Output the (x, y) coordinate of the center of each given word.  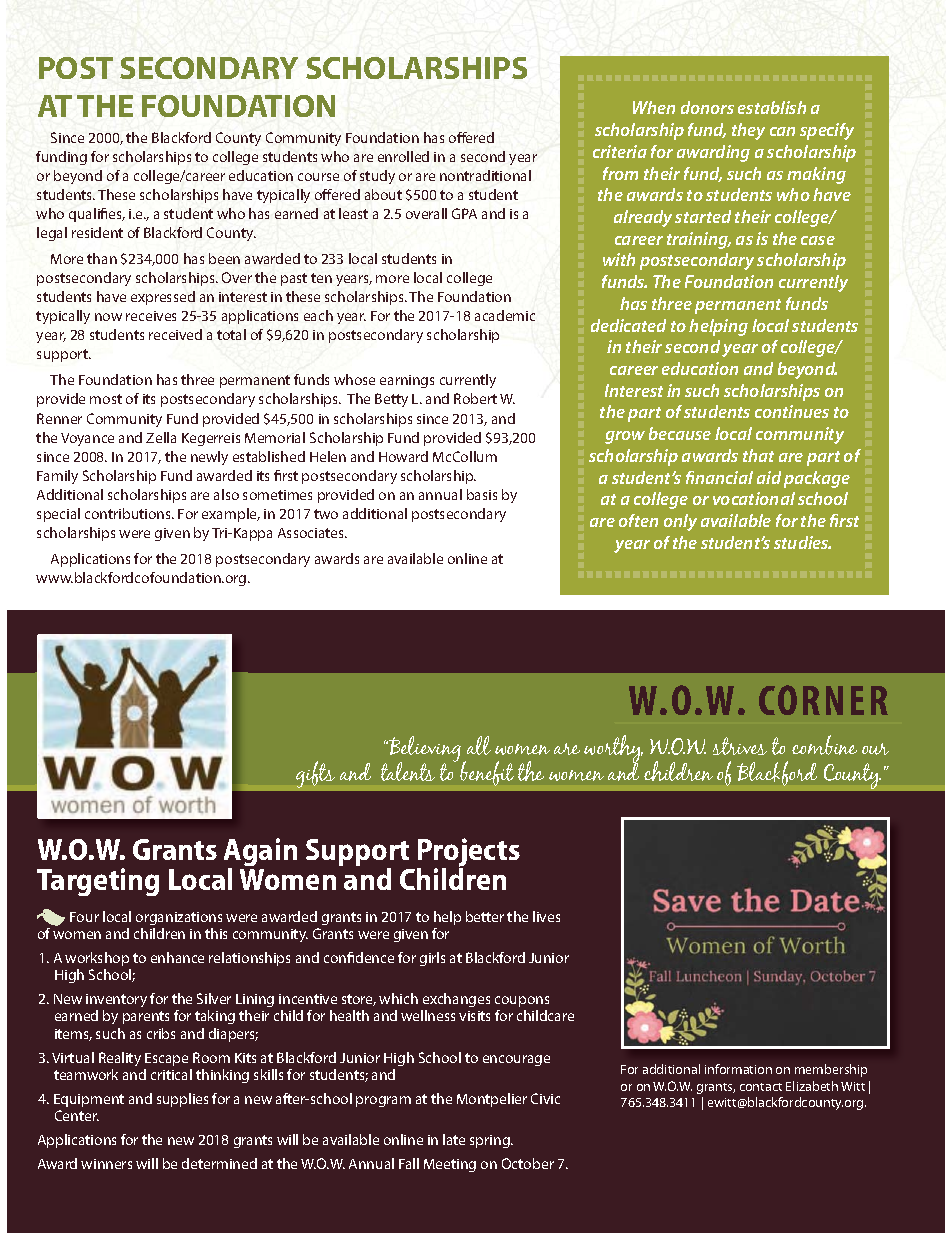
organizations (179, 918)
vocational (754, 498)
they (748, 131)
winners (106, 1164)
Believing (424, 750)
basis (482, 494)
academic (505, 315)
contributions (129, 513)
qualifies (97, 215)
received (175, 334)
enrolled (403, 156)
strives (740, 746)
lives (546, 916)
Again (260, 854)
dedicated (628, 325)
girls (432, 959)
